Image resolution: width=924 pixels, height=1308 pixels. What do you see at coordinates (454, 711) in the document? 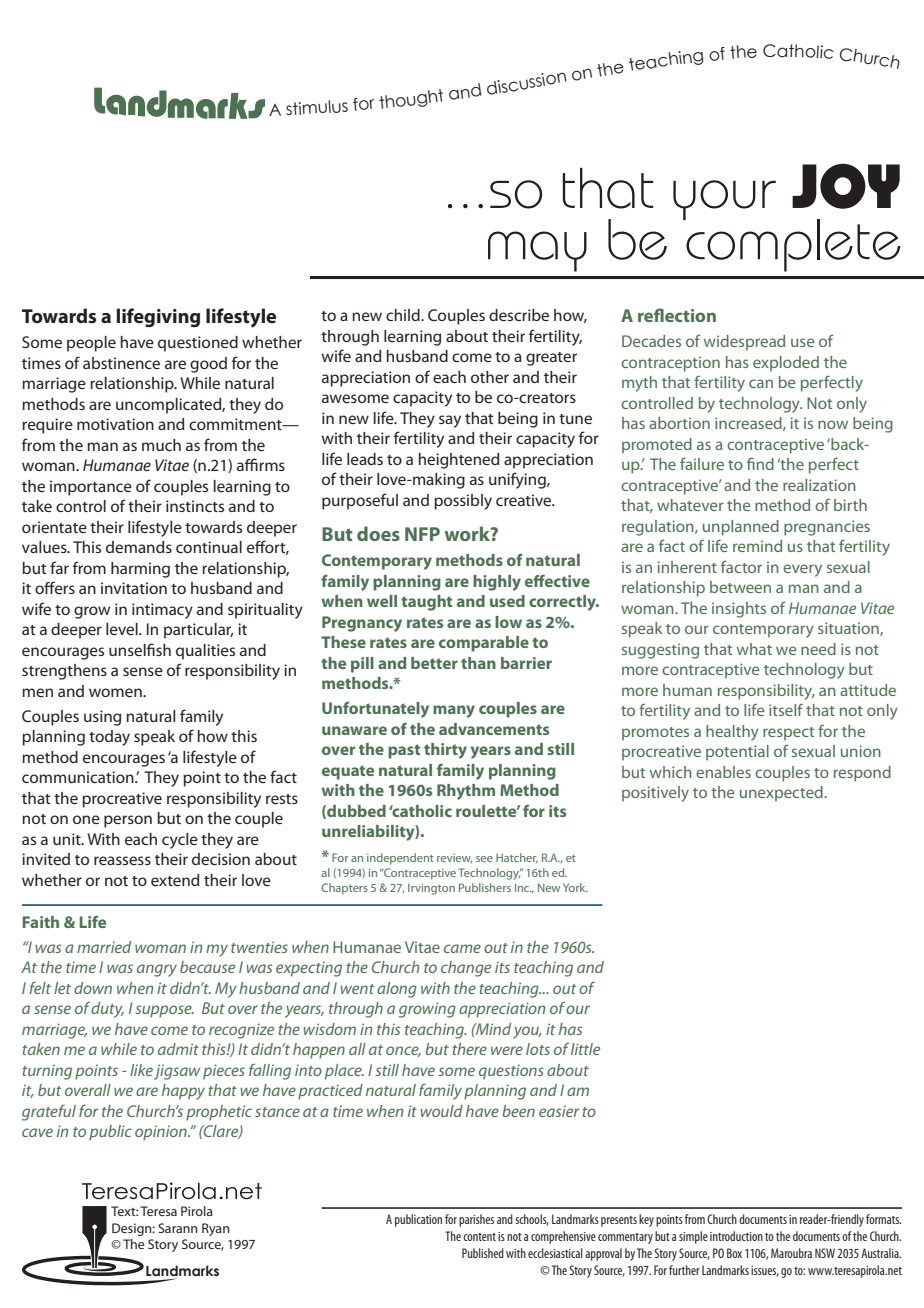
I see `many` at bounding box center [454, 711].
